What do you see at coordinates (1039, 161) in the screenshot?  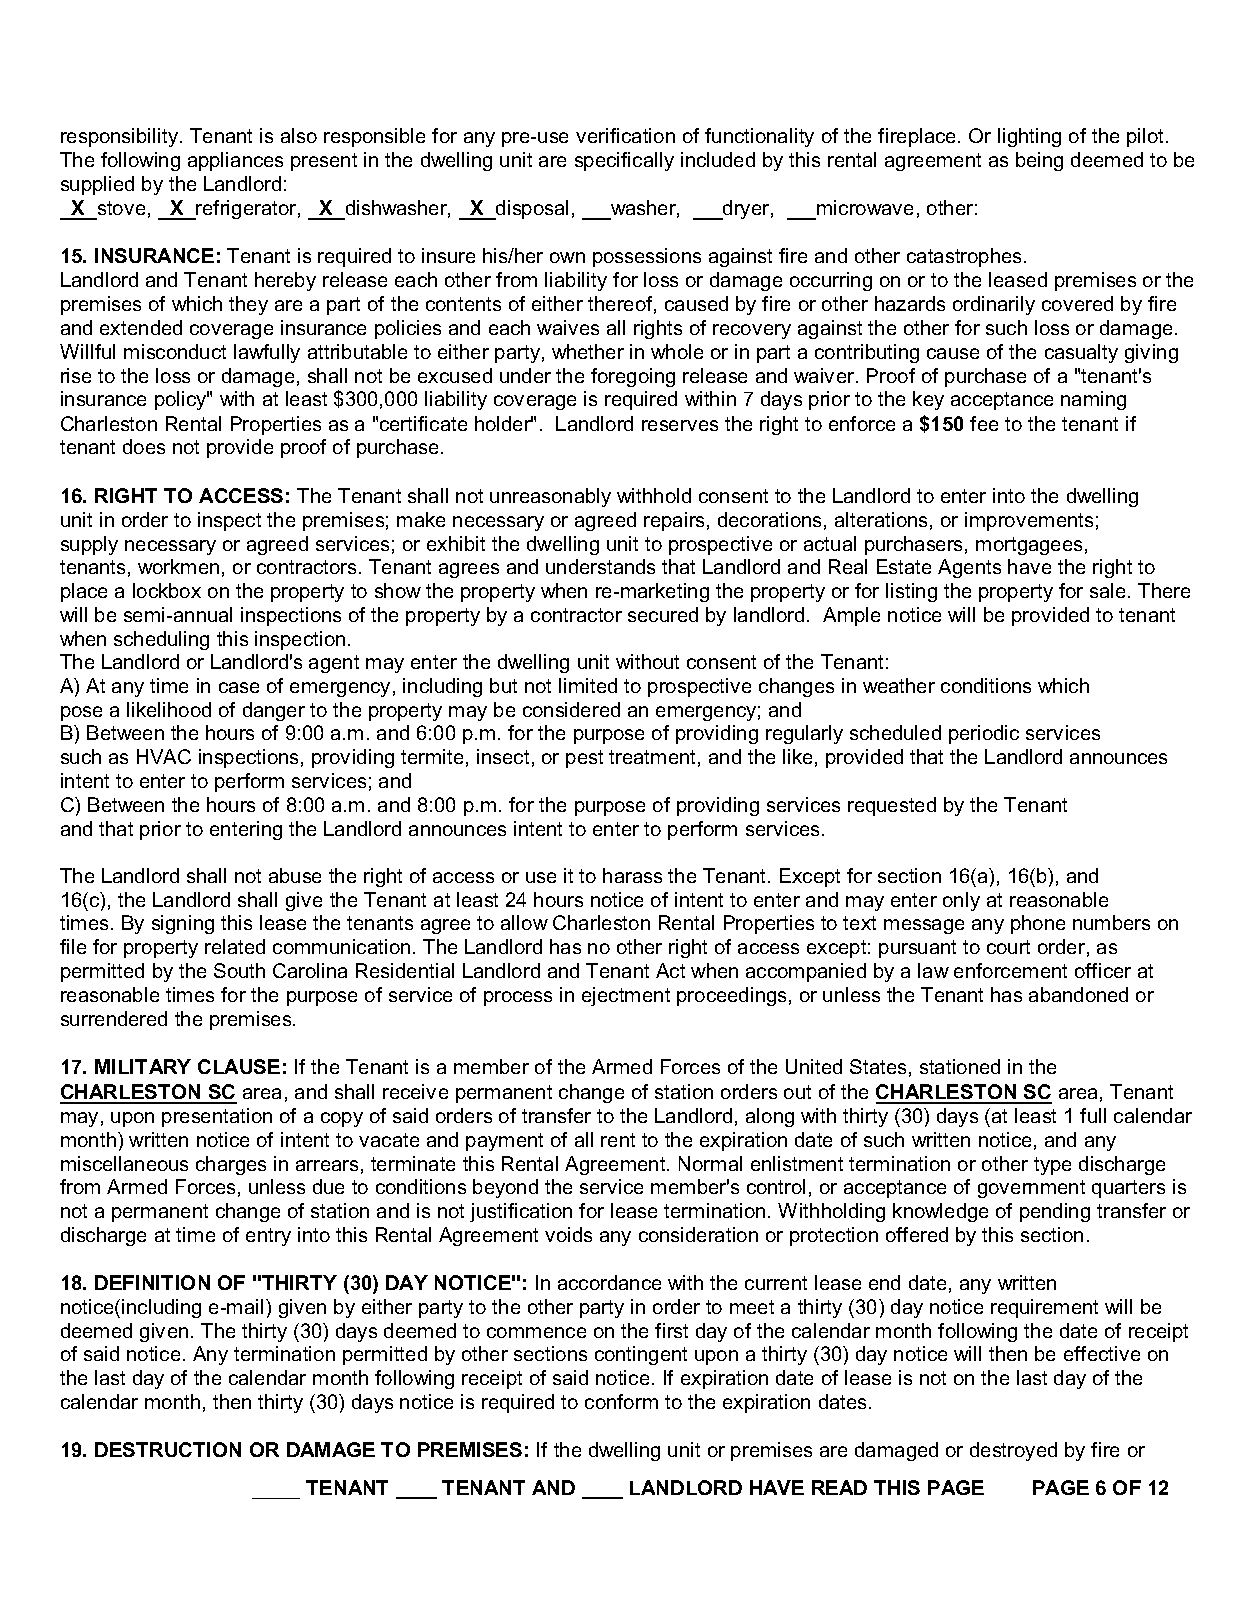 I see `being` at bounding box center [1039, 161].
